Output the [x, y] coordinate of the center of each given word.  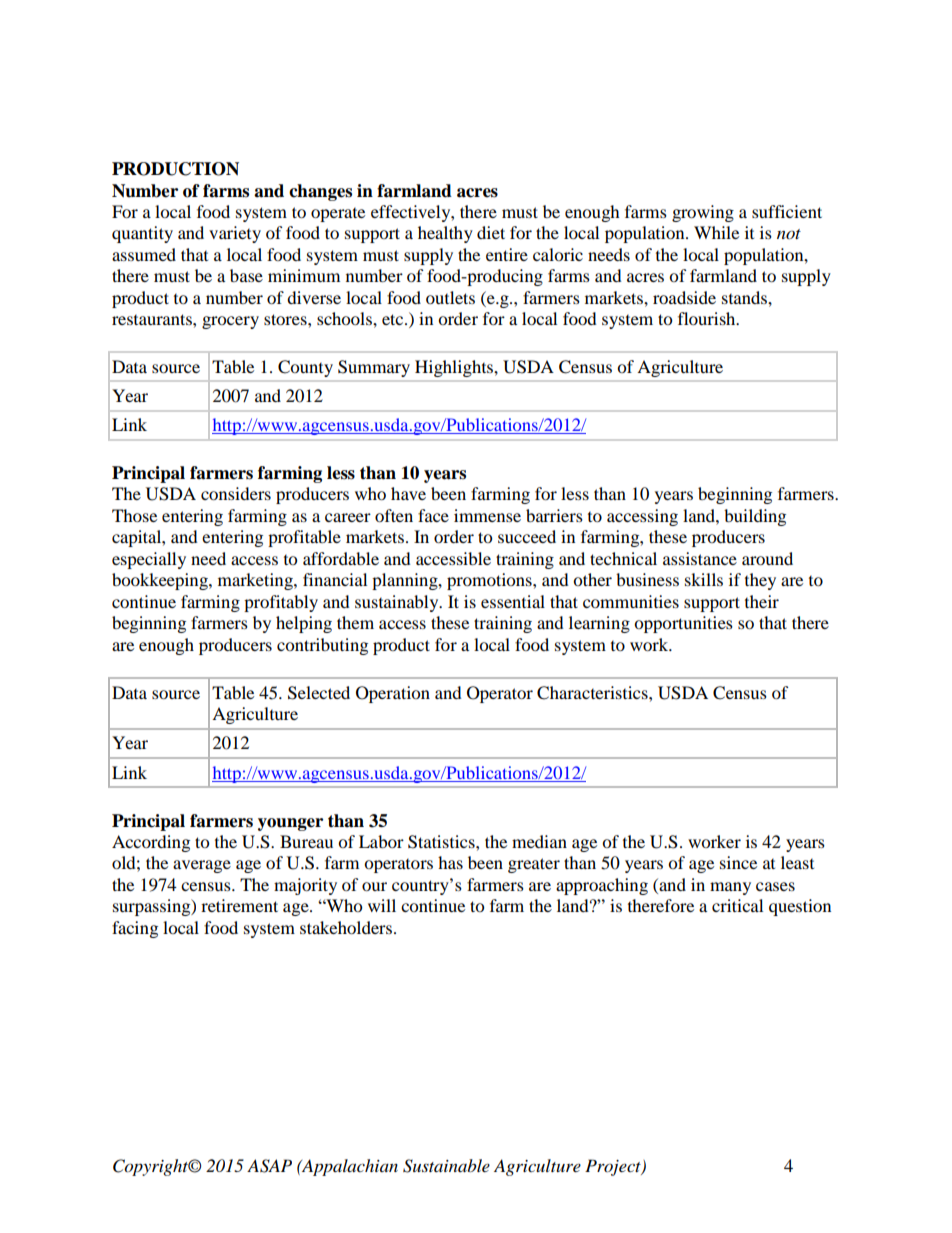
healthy [445, 234]
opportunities [683, 624]
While [716, 232]
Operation [393, 694]
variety [235, 234]
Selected [319, 693]
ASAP [269, 1166]
